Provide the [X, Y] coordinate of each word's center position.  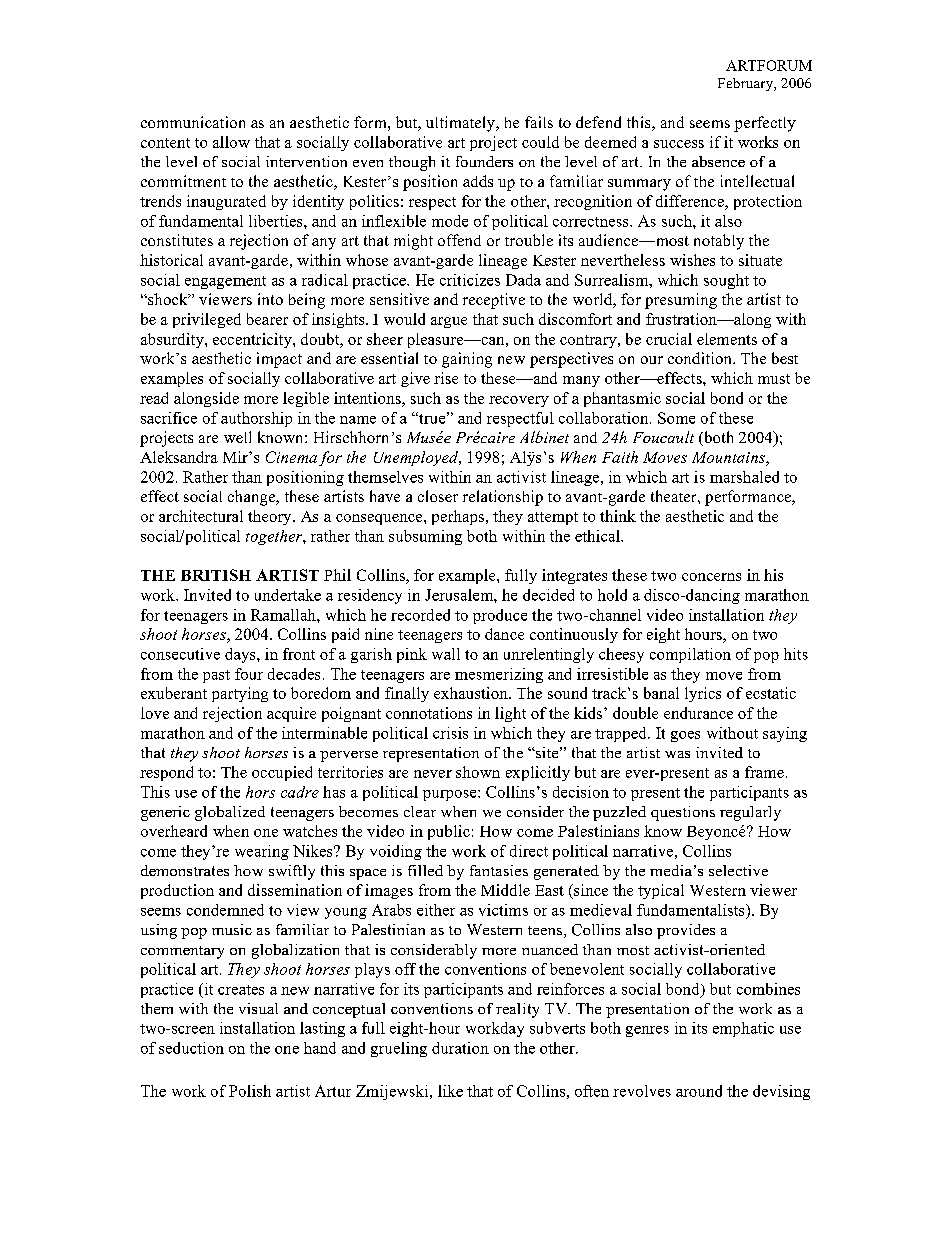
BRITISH [216, 575]
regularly [750, 813]
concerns [711, 577]
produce [500, 616]
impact [279, 360]
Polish [250, 1091]
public [449, 832]
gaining [467, 360]
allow [231, 142]
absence [718, 161]
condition [701, 358]
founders [484, 161]
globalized [230, 813]
